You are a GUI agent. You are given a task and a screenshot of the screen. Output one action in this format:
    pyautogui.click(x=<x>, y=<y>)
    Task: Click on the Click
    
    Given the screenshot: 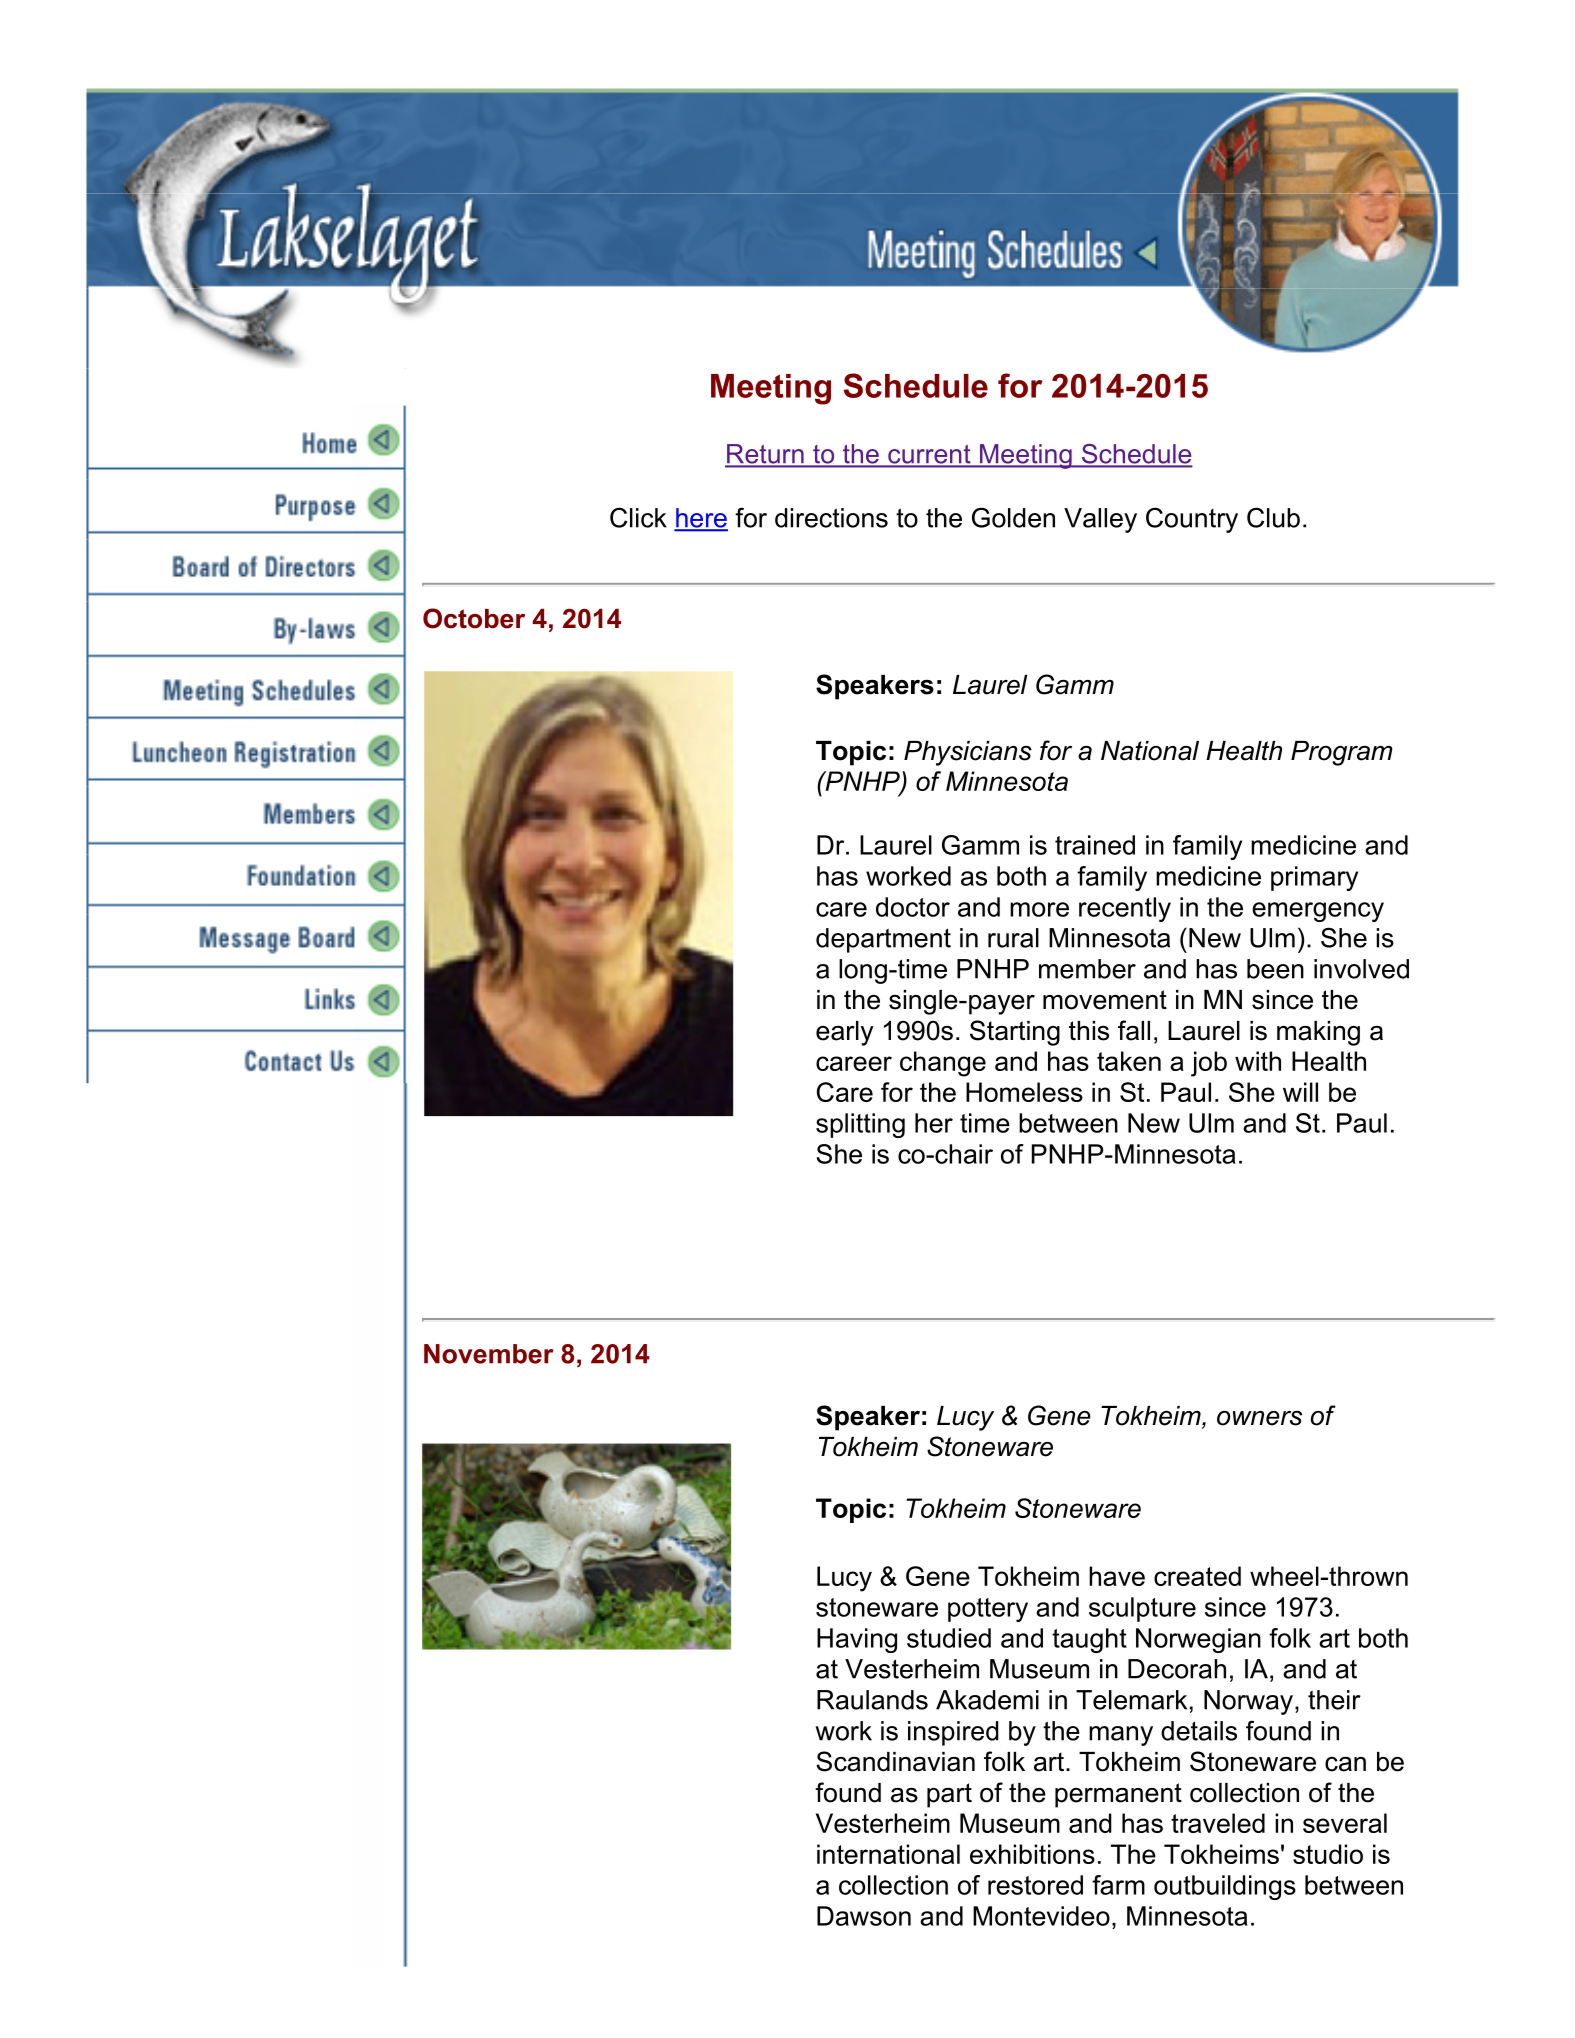 What is the action you would take?
    pyautogui.click(x=638, y=517)
